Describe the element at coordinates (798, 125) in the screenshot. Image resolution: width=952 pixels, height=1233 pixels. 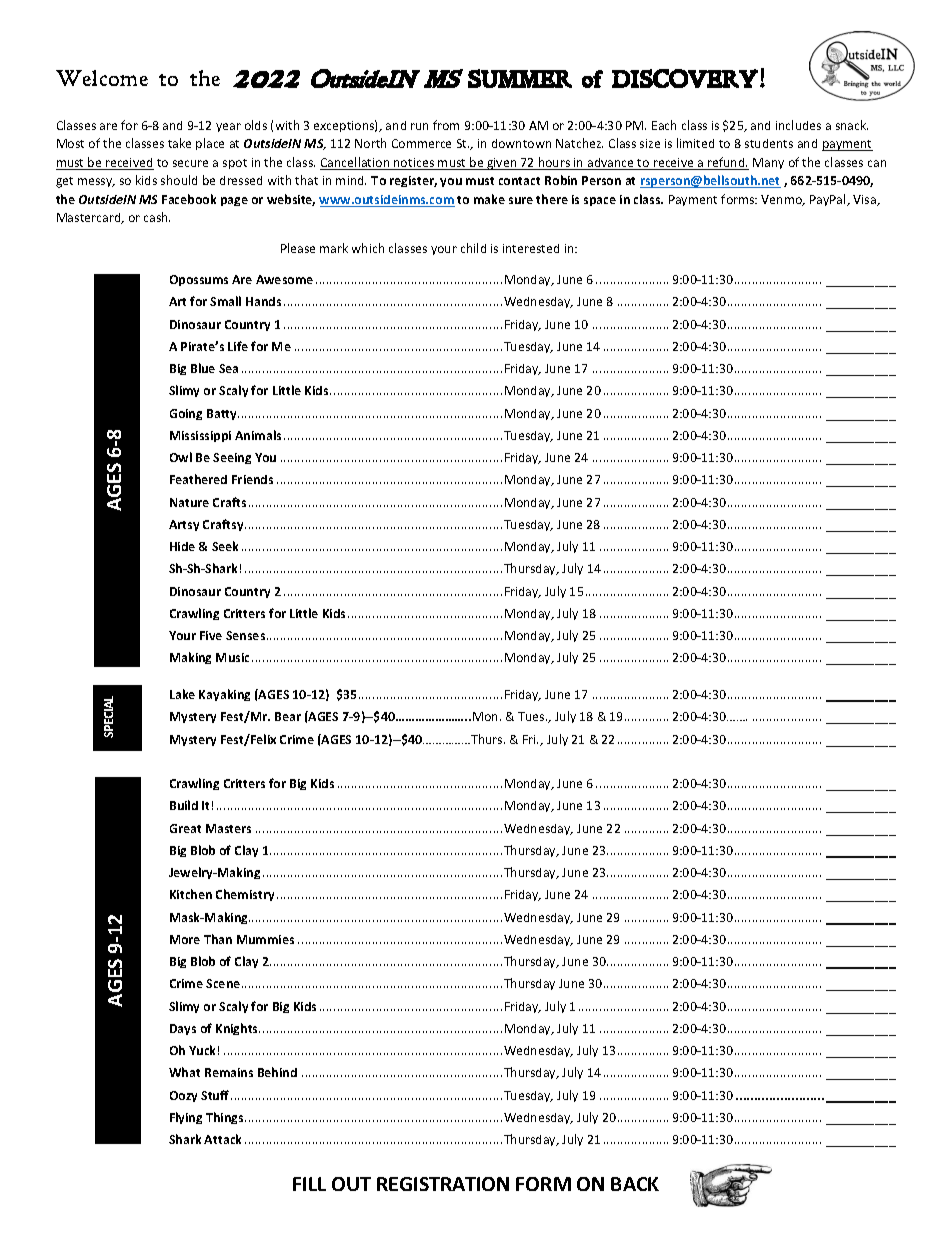
I see `includes` at that location.
